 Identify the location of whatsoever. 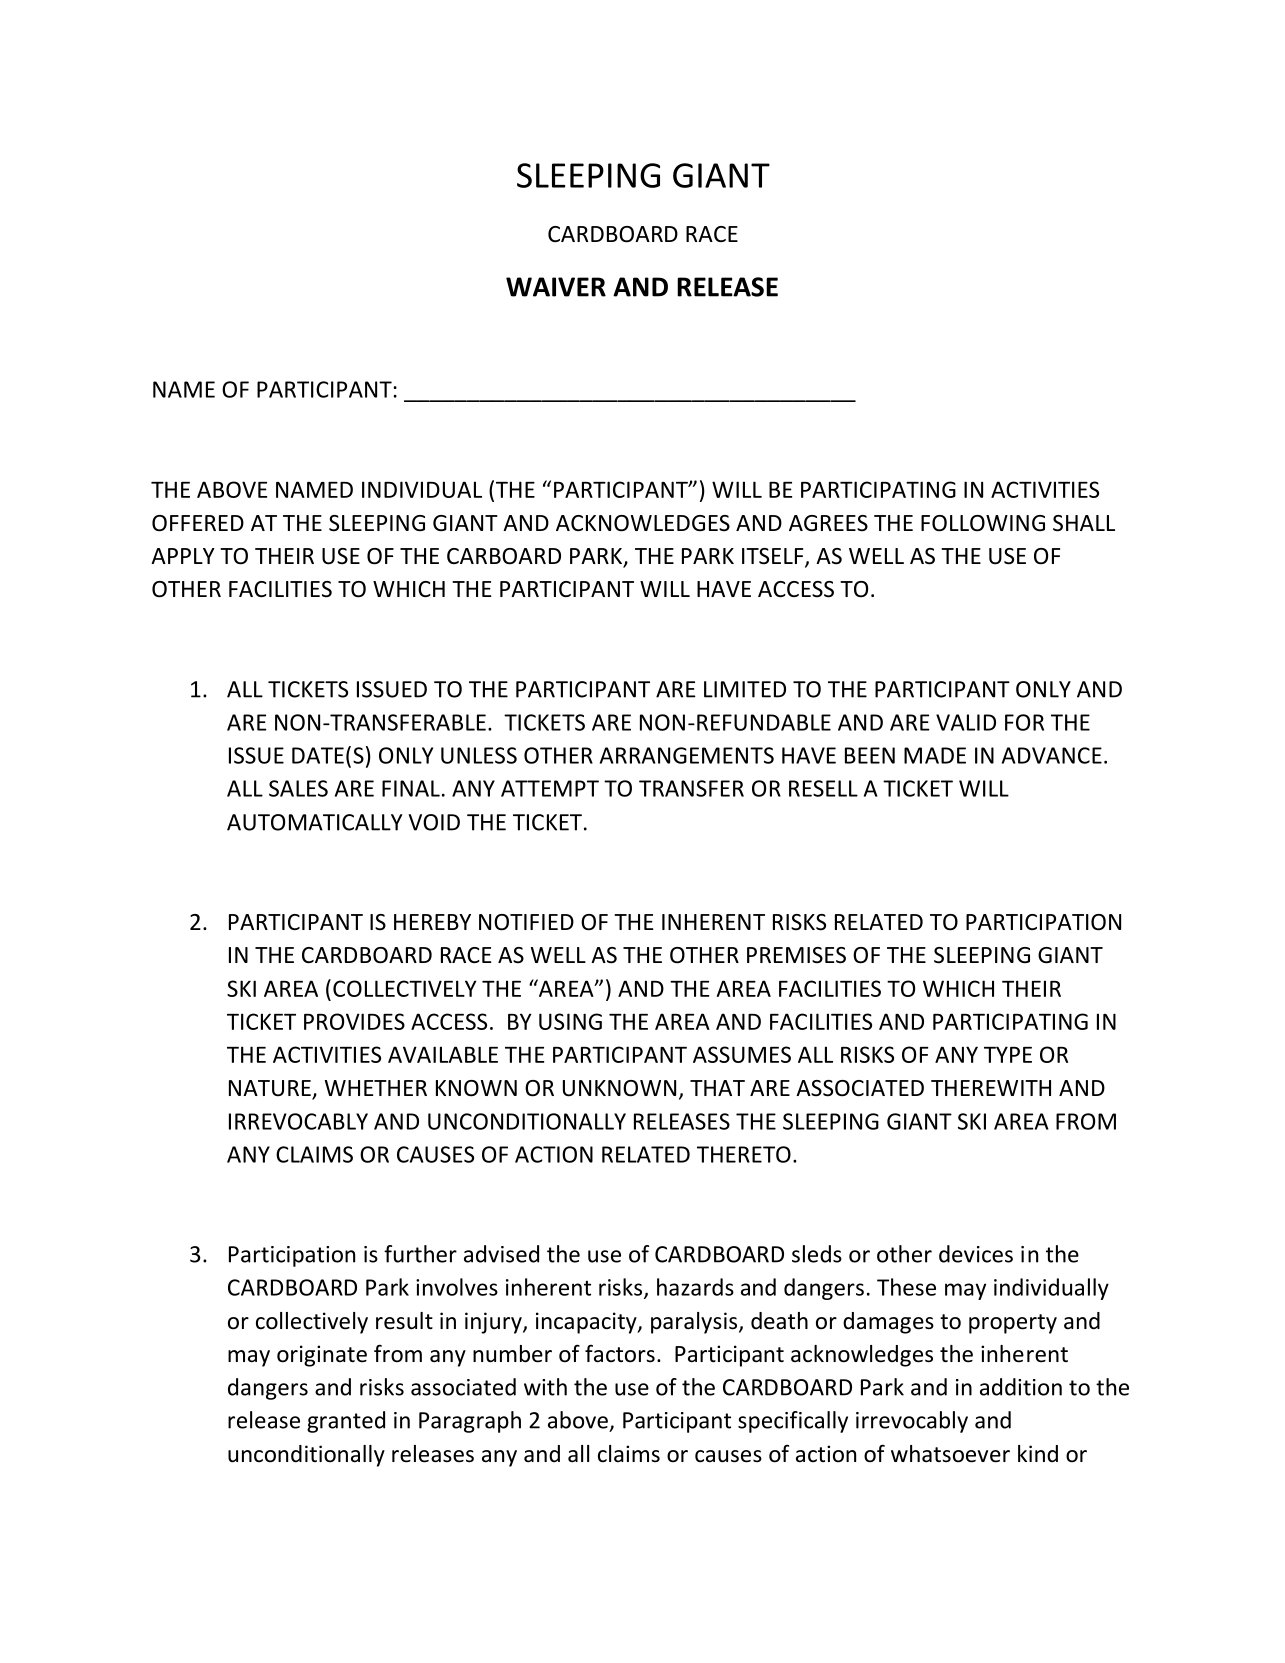
(950, 1454).
